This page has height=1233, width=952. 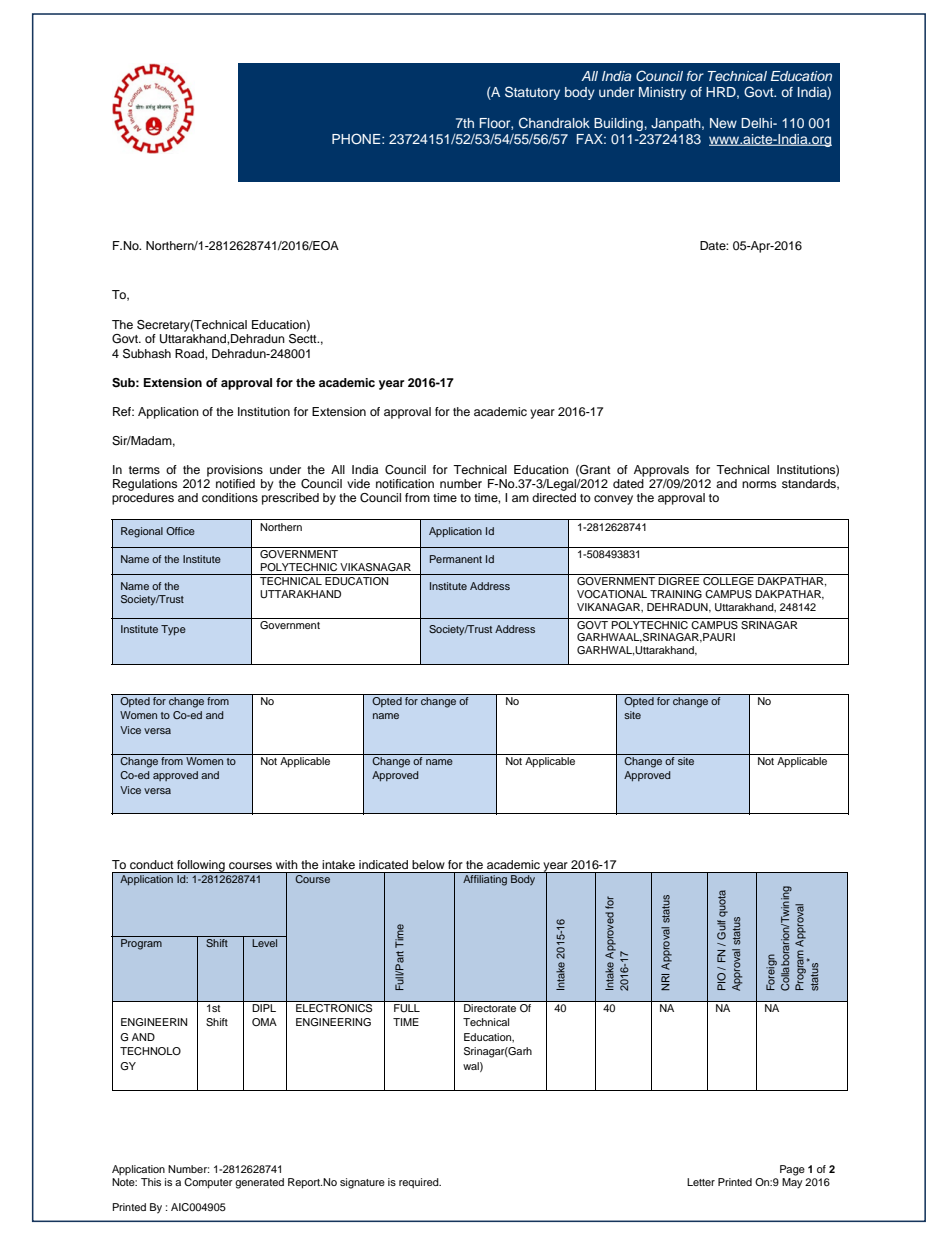 What do you see at coordinates (701, 1182) in the page?
I see `Letter` at bounding box center [701, 1182].
